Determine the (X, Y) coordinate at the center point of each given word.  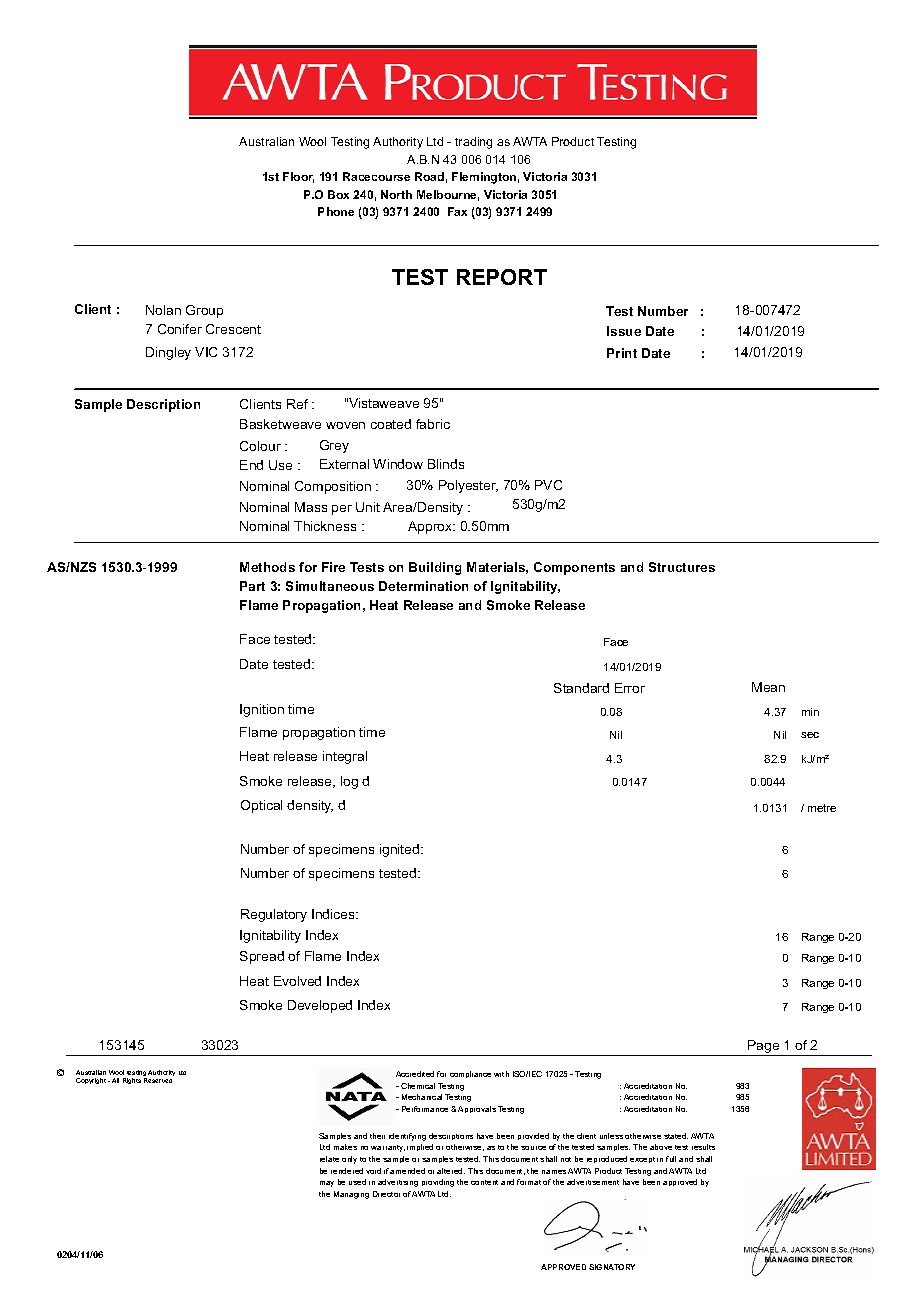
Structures (682, 567)
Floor (298, 177)
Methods (267, 567)
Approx (431, 527)
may (327, 1184)
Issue (624, 331)
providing (438, 1183)
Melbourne (448, 195)
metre (822, 808)
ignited (401, 850)
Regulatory (274, 915)
